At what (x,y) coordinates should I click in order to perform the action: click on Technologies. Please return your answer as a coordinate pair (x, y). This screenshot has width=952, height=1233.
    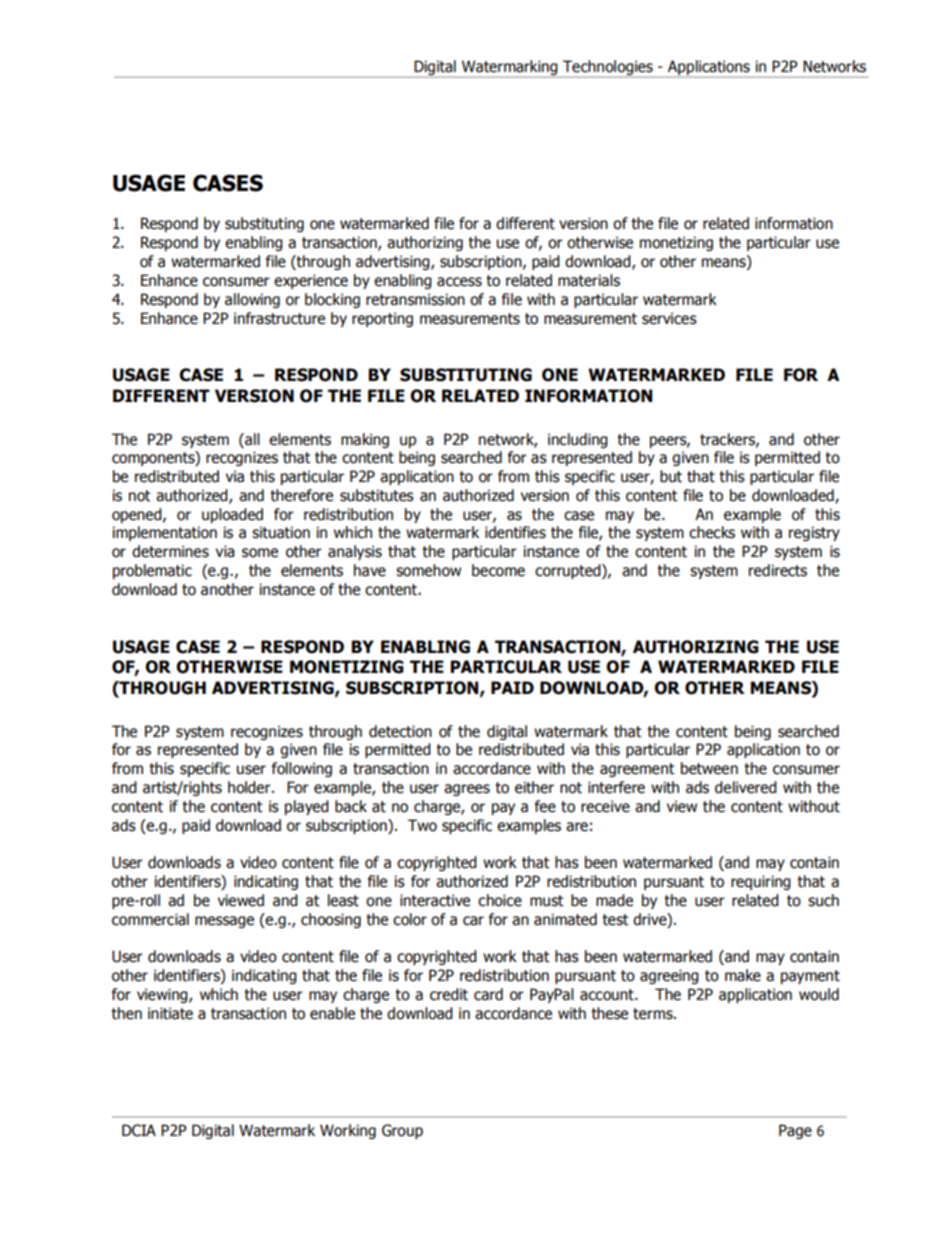
    Looking at the image, I should click on (608, 67).
